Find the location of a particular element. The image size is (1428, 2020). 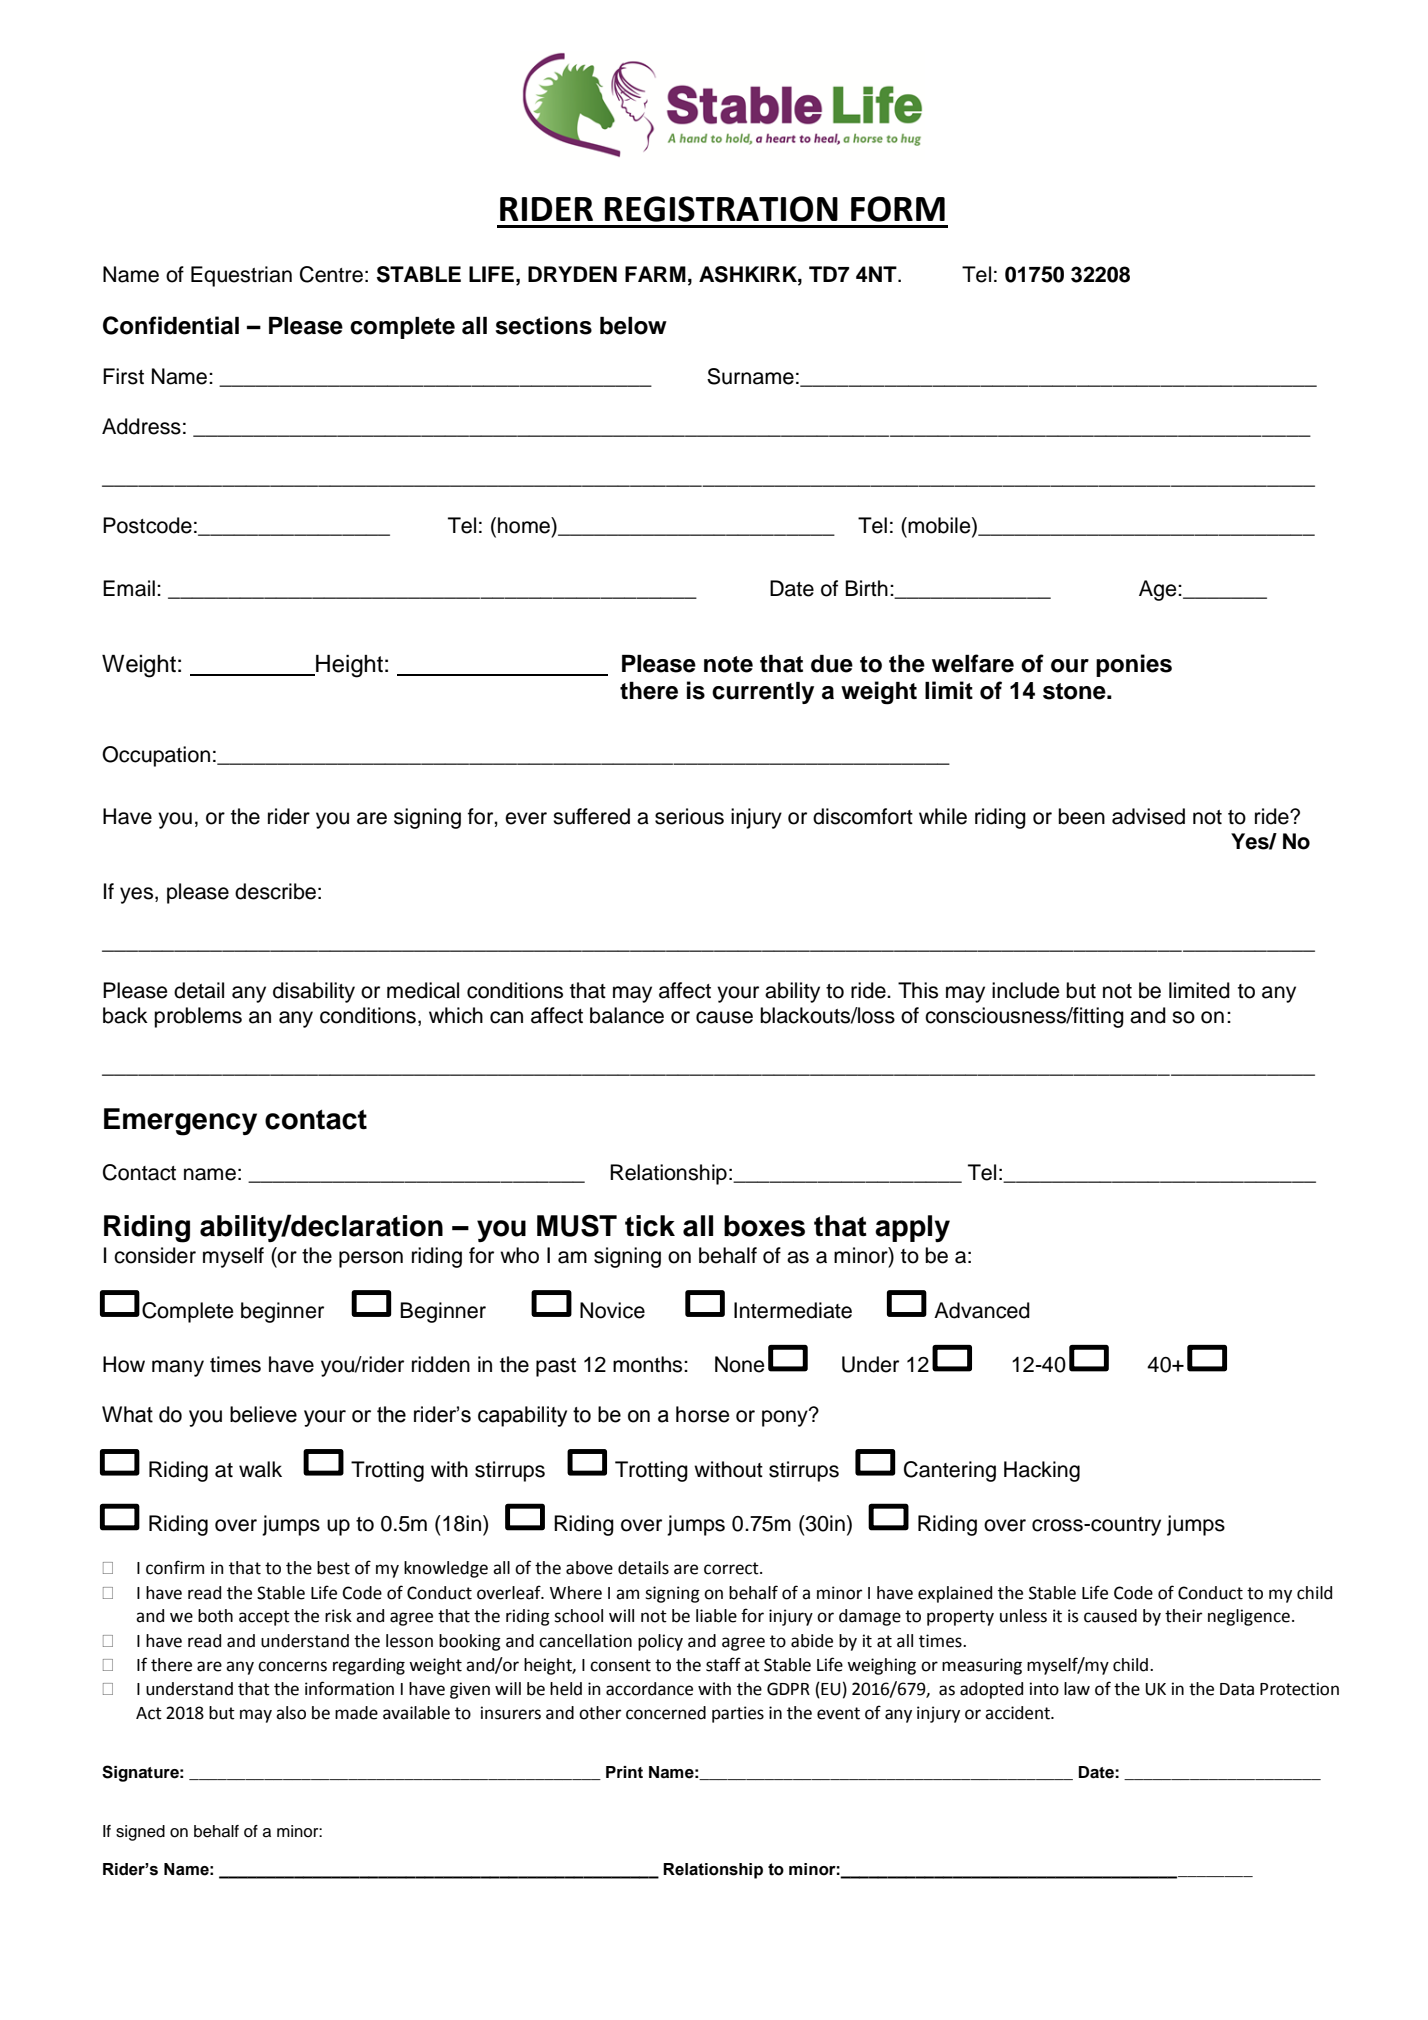

walk is located at coordinates (260, 1469).
